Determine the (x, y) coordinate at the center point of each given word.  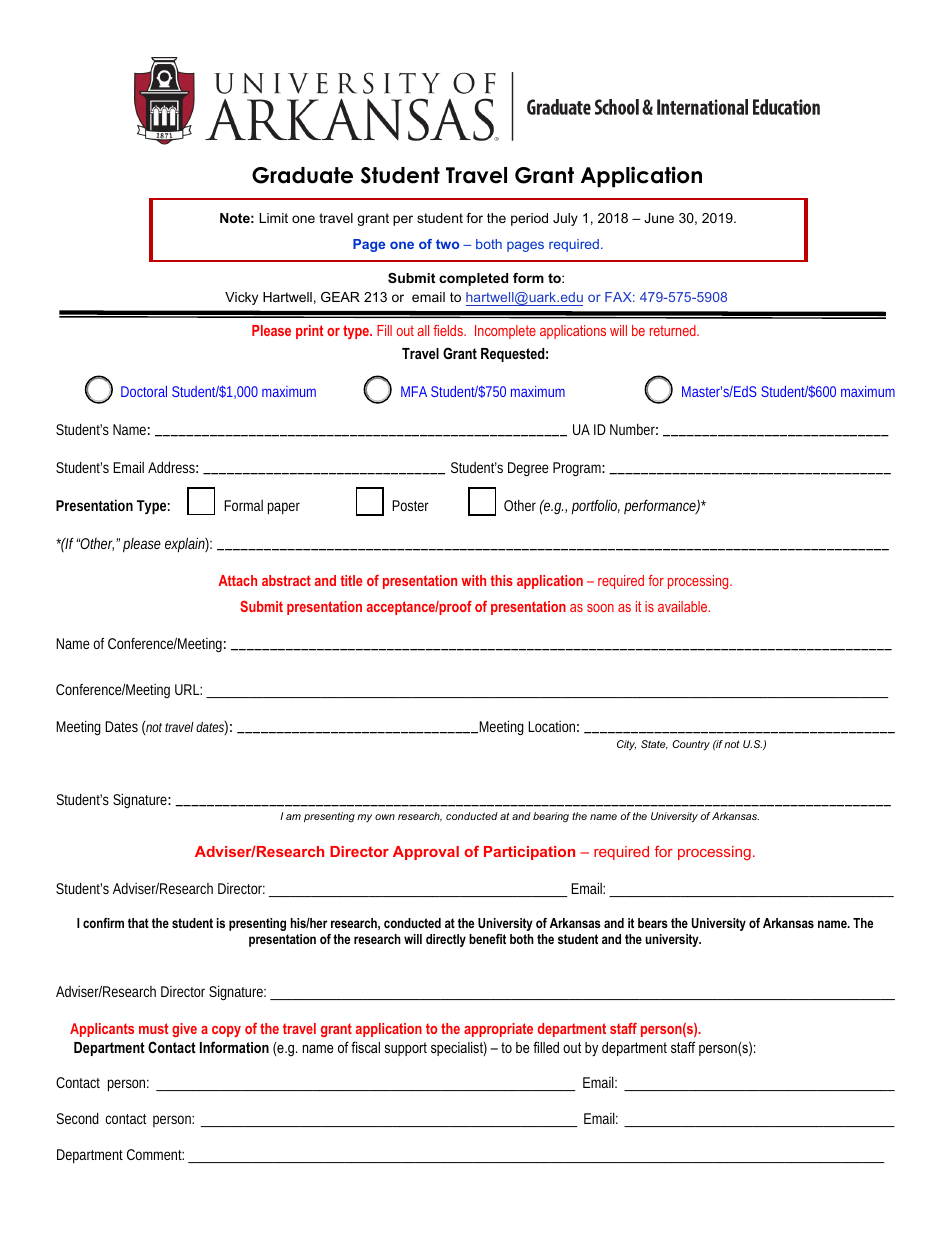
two (447, 244)
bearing (551, 817)
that (138, 923)
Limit (273, 218)
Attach (237, 580)
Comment (155, 1154)
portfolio (595, 506)
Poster (410, 505)
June (659, 218)
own (385, 817)
